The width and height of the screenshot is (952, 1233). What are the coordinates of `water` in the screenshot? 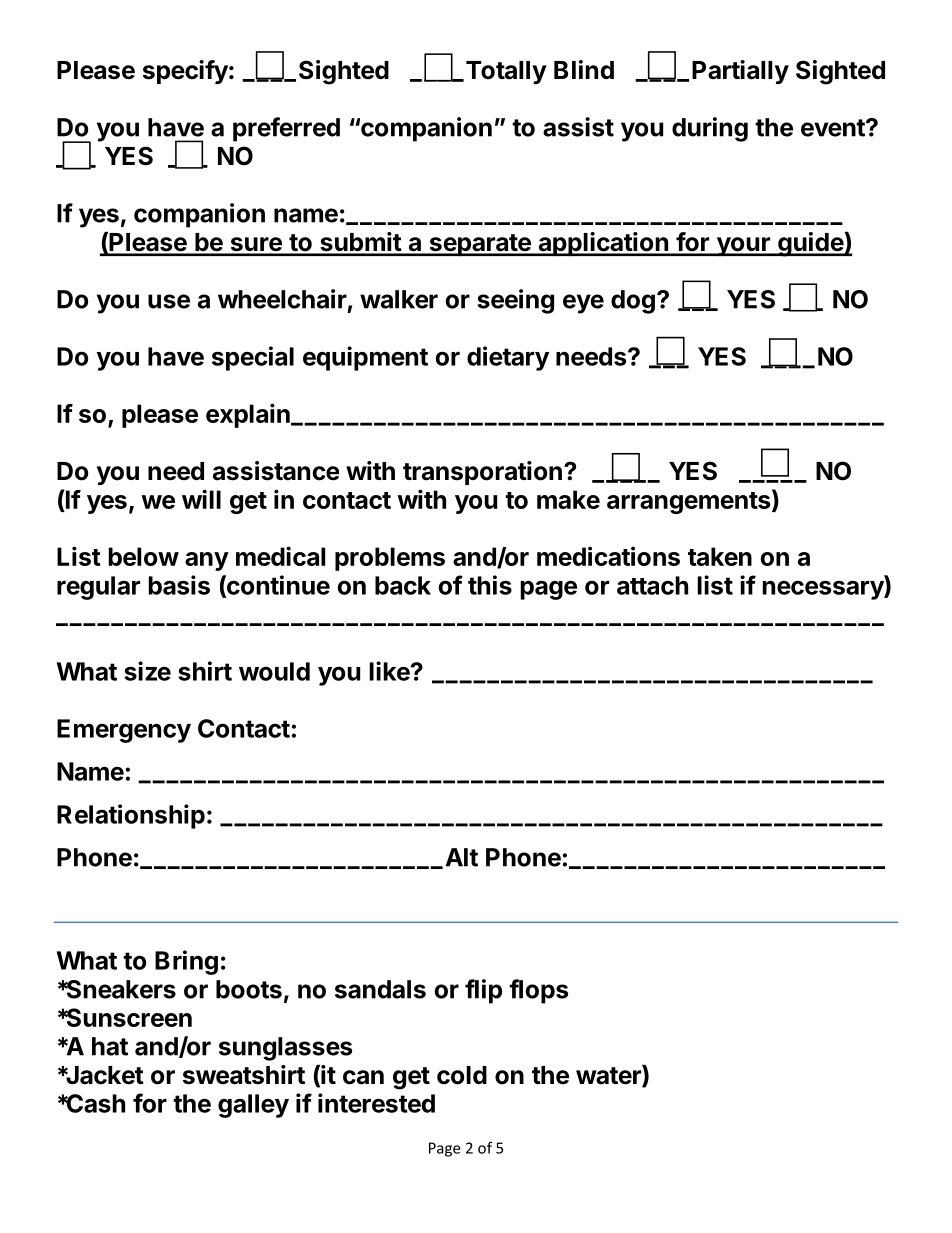 It's located at (609, 1076).
